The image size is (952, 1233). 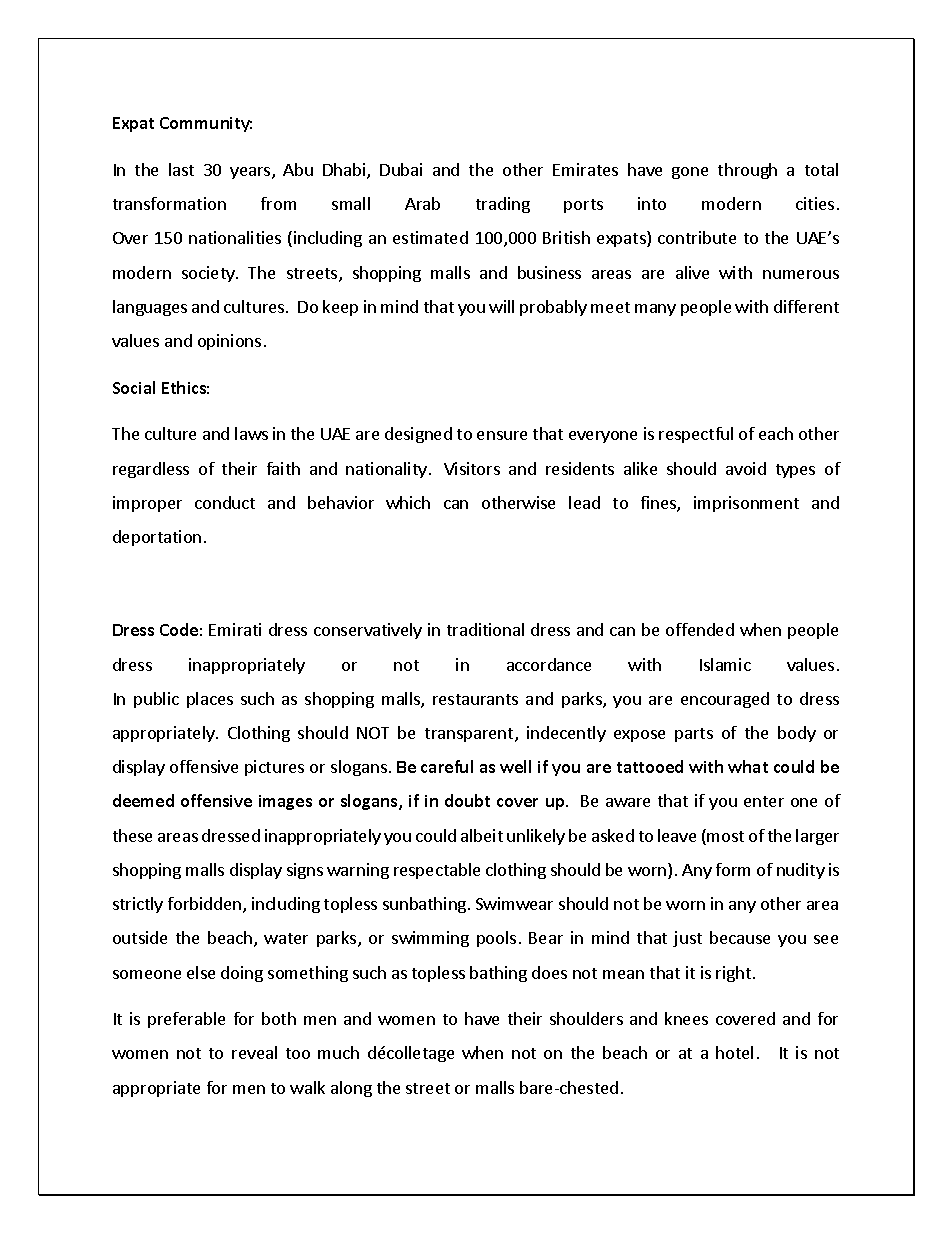 I want to click on traditional, so click(x=485, y=629).
